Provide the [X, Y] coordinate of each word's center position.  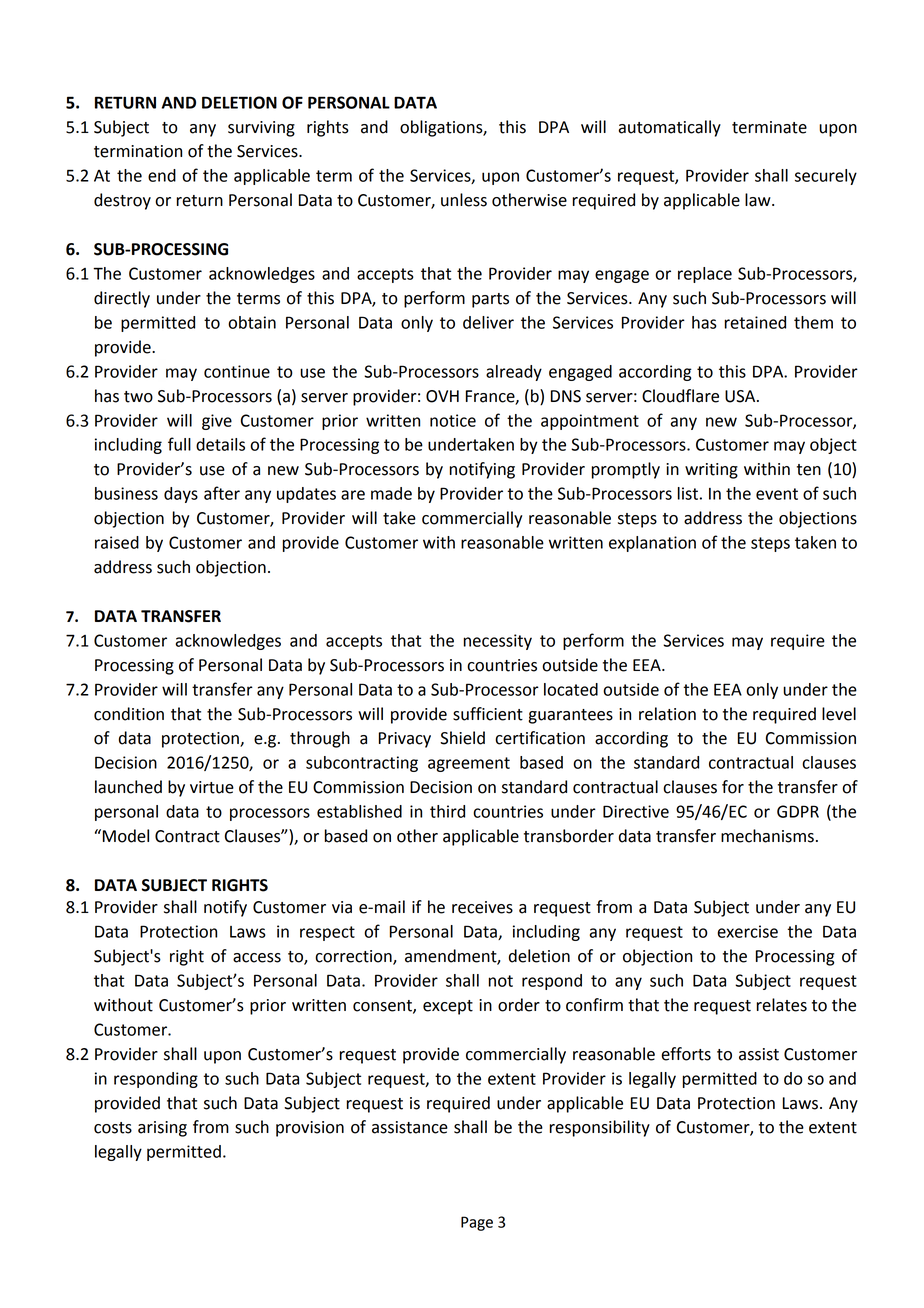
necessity [498, 642]
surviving [261, 129]
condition [129, 714]
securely [826, 177]
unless [464, 200]
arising [162, 1129]
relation [667, 714]
